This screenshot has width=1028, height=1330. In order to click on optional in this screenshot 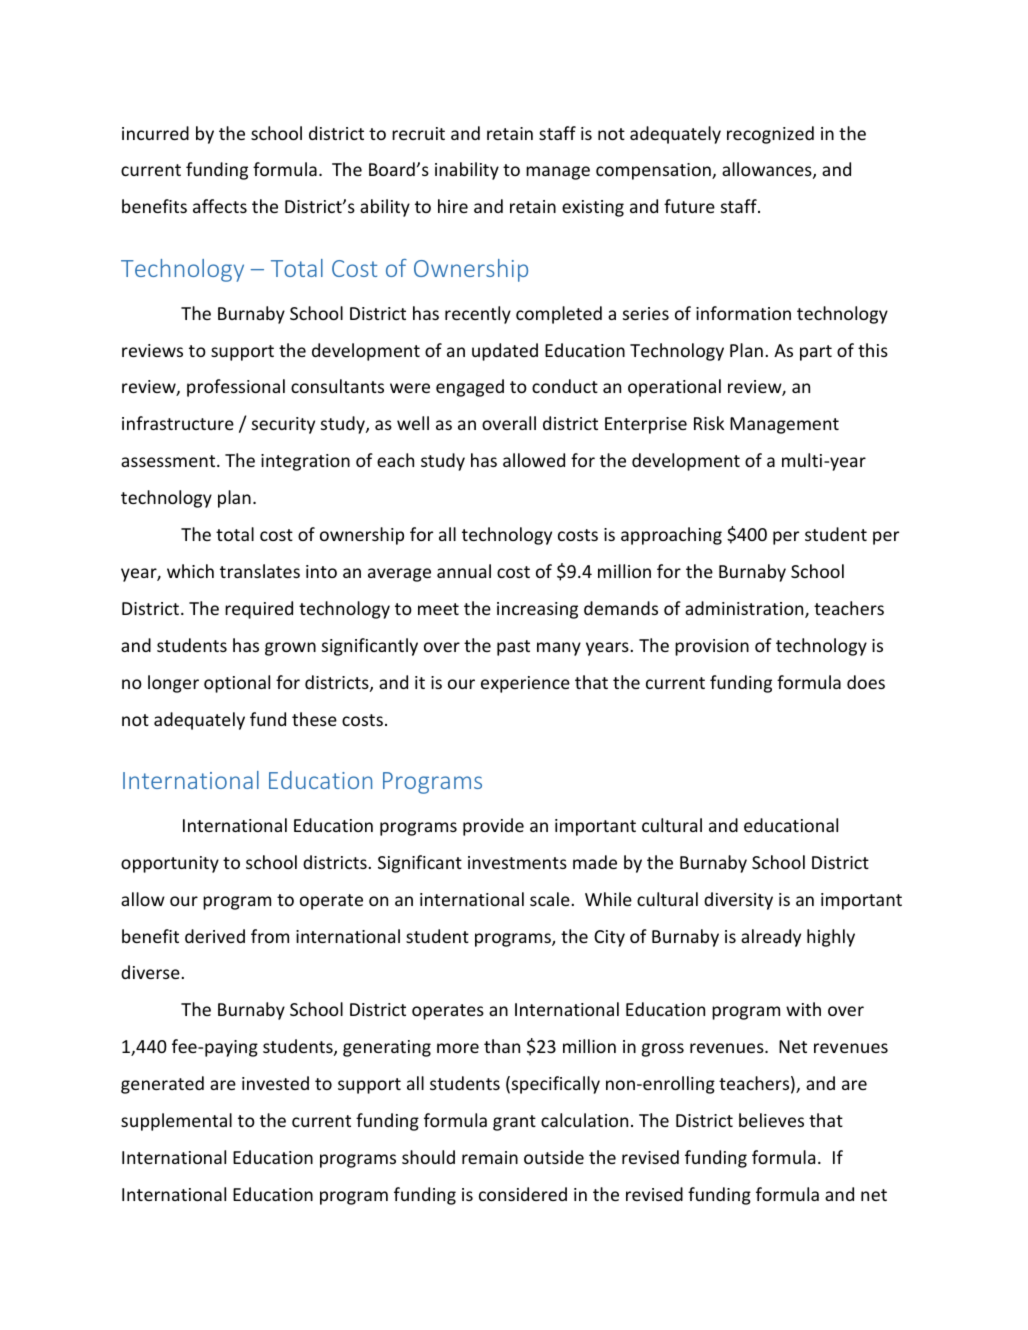, I will do `click(237, 684)`.
